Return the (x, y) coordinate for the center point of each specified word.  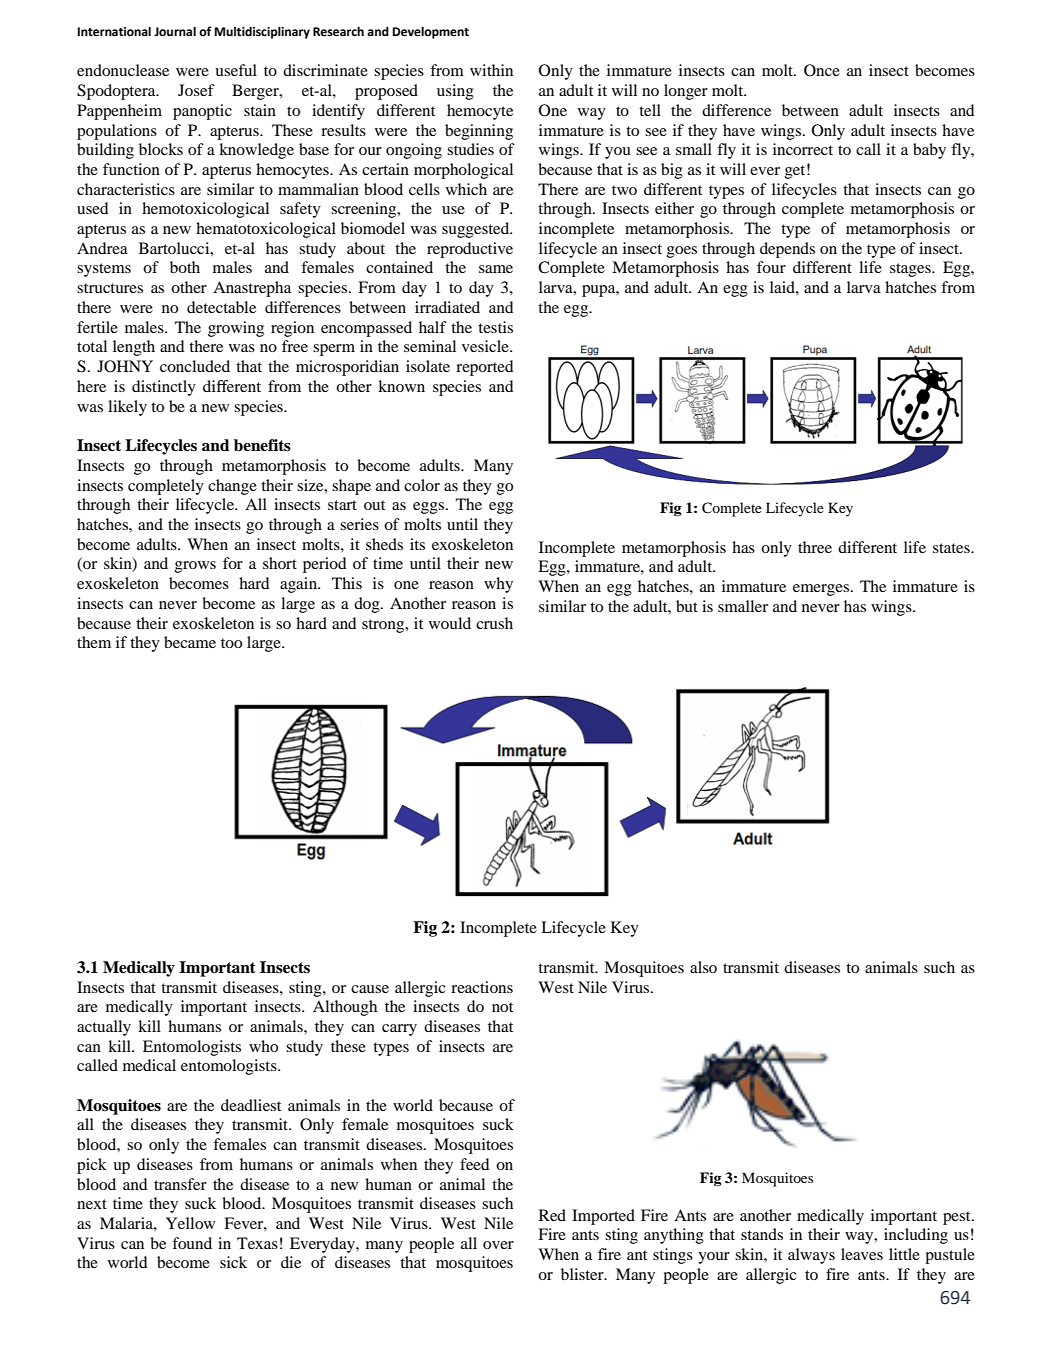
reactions (482, 987)
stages (911, 270)
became (190, 642)
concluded (195, 366)
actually (104, 1028)
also (703, 967)
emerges (822, 590)
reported (484, 368)
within (491, 70)
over (498, 1245)
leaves (862, 1254)
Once (822, 70)
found (192, 1243)
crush (494, 623)
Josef (196, 90)
